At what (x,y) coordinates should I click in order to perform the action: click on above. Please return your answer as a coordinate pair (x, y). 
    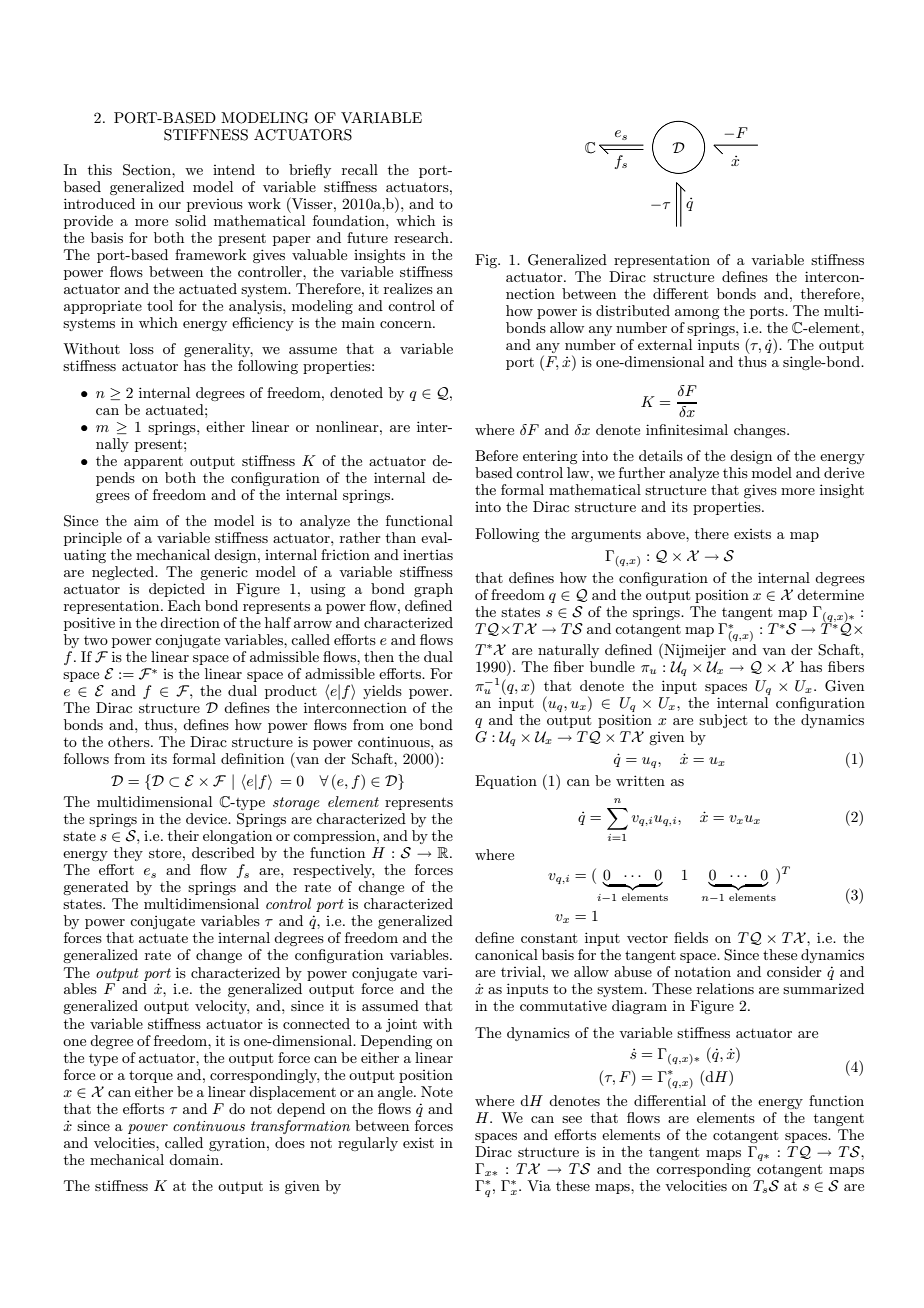
    Looking at the image, I should click on (667, 533).
